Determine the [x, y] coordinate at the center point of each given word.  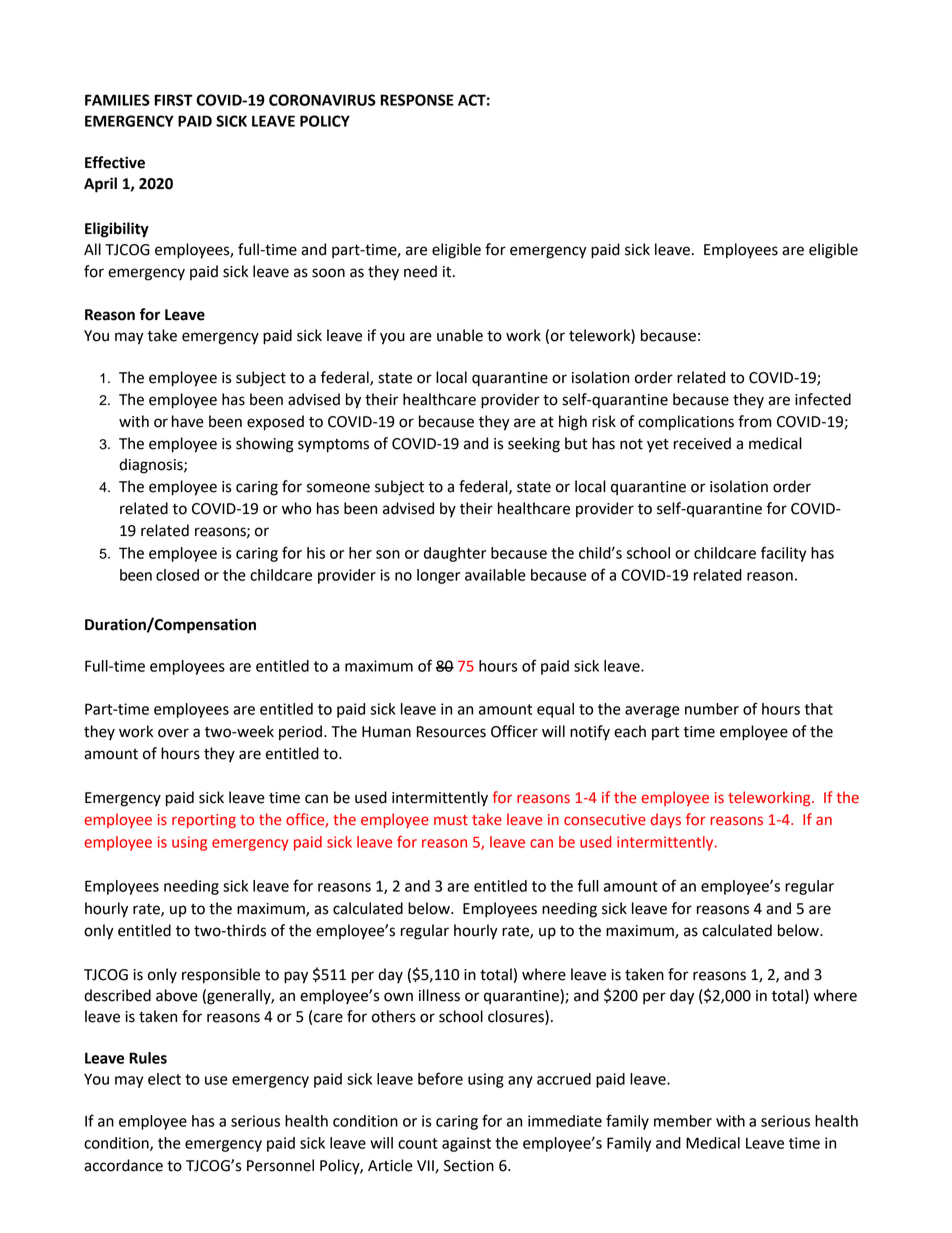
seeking [534, 445]
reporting [204, 821]
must [451, 820]
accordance [123, 1165]
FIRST [173, 100]
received [702, 443]
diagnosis [152, 466]
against [466, 1144]
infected [823, 399]
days [666, 820]
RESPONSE [417, 100]
